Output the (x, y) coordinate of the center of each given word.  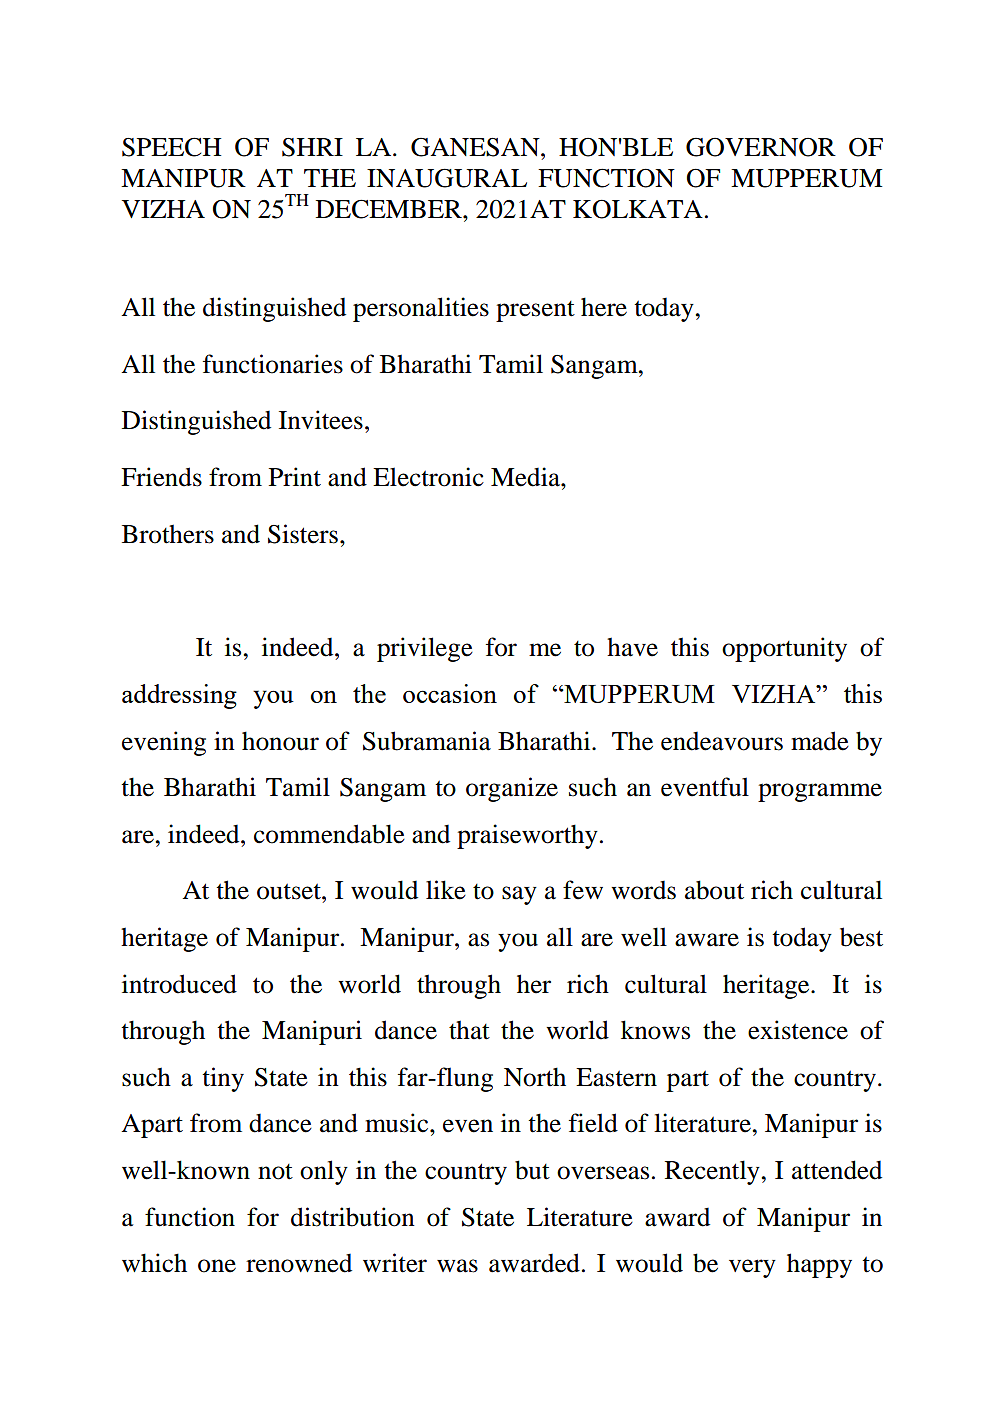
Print (295, 477)
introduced (179, 984)
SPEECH (171, 147)
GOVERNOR (761, 147)
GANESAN (476, 147)
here (604, 307)
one (217, 1266)
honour (280, 741)
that (469, 1030)
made (820, 741)
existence (798, 1030)
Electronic (428, 477)
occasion (450, 693)
